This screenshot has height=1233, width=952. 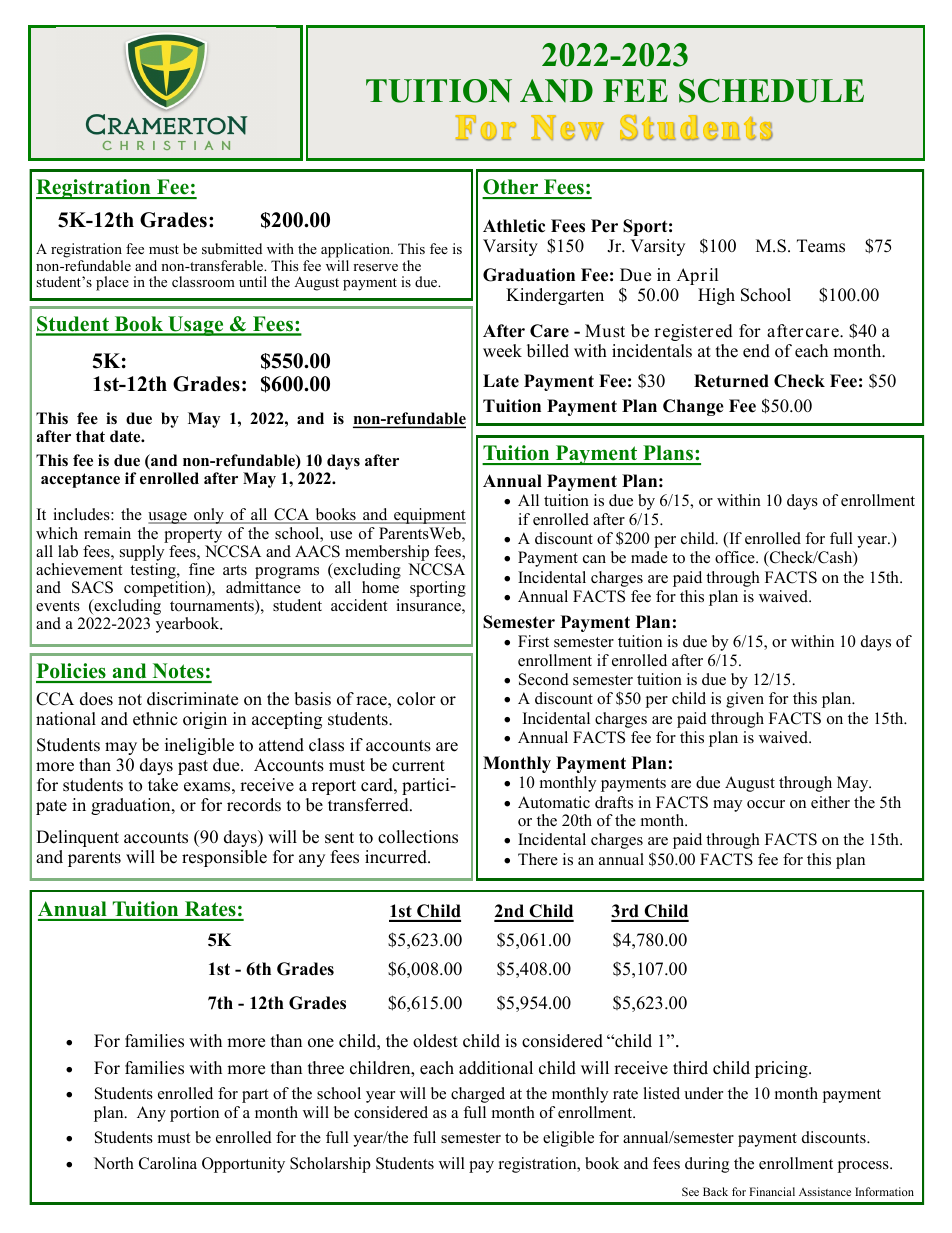 What do you see at coordinates (168, 1163) in the screenshot?
I see `Carolina` at bounding box center [168, 1163].
